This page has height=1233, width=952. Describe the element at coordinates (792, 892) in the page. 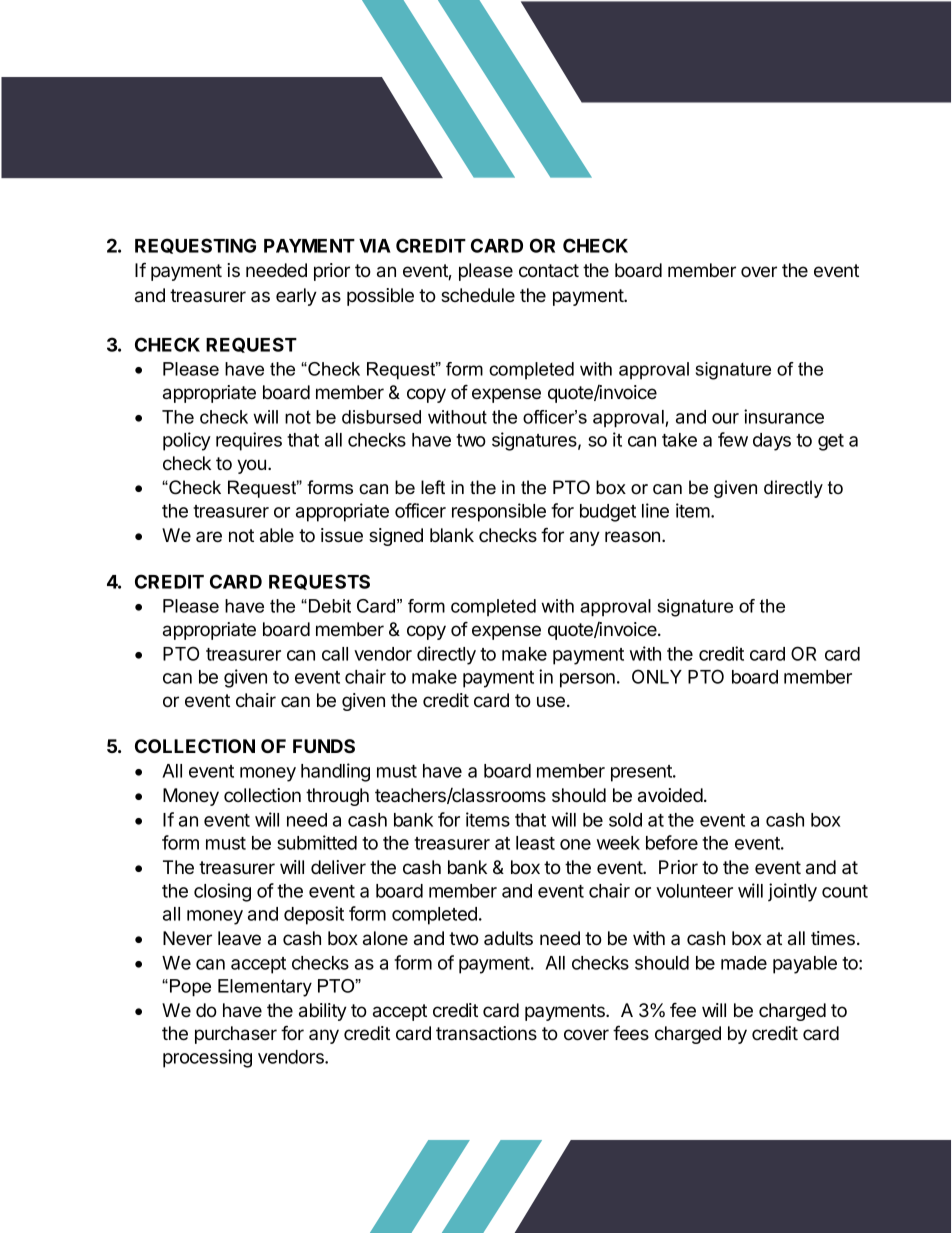

I see `jointly` at that location.
